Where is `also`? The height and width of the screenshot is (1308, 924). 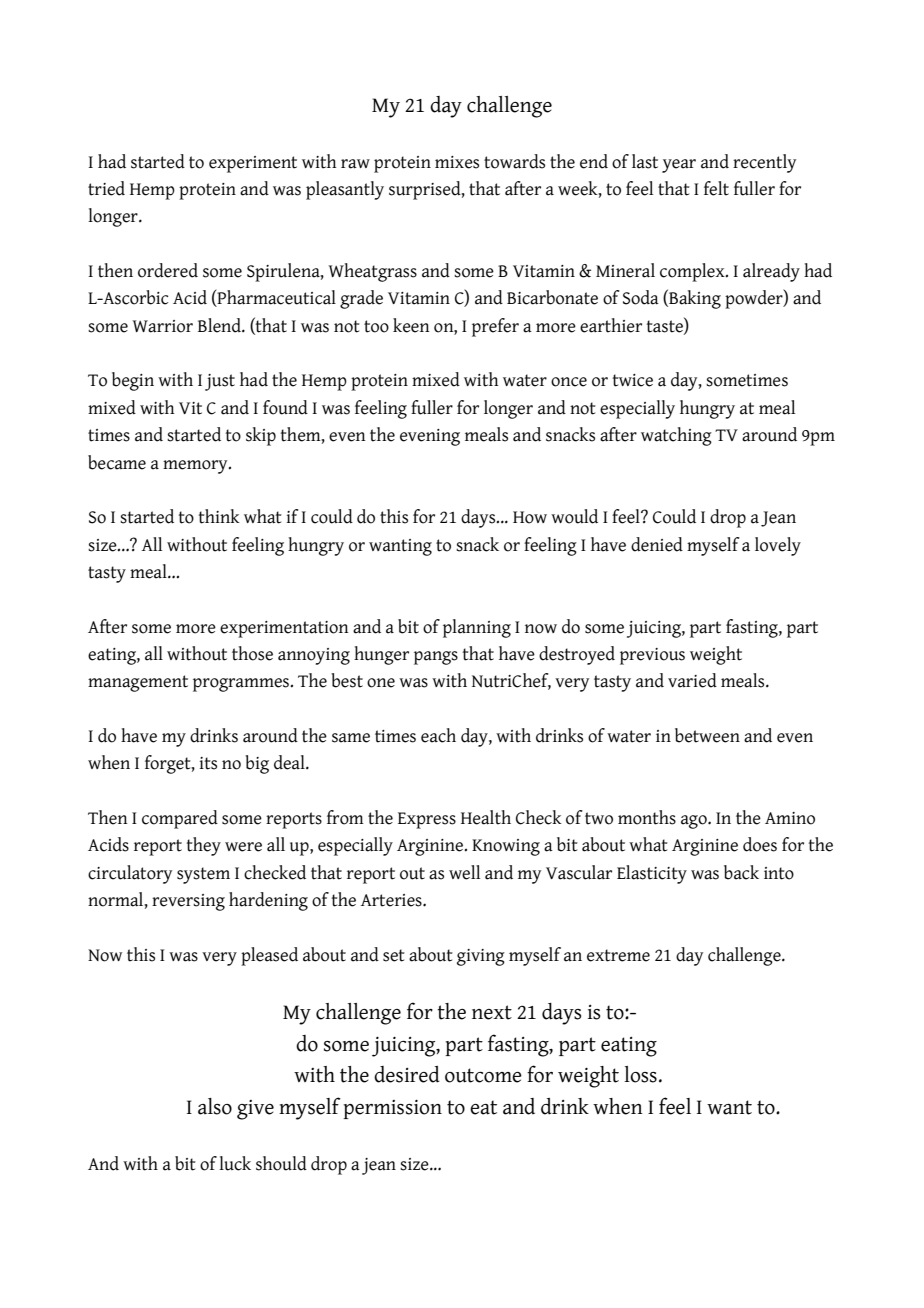 also is located at coordinates (215, 1106).
